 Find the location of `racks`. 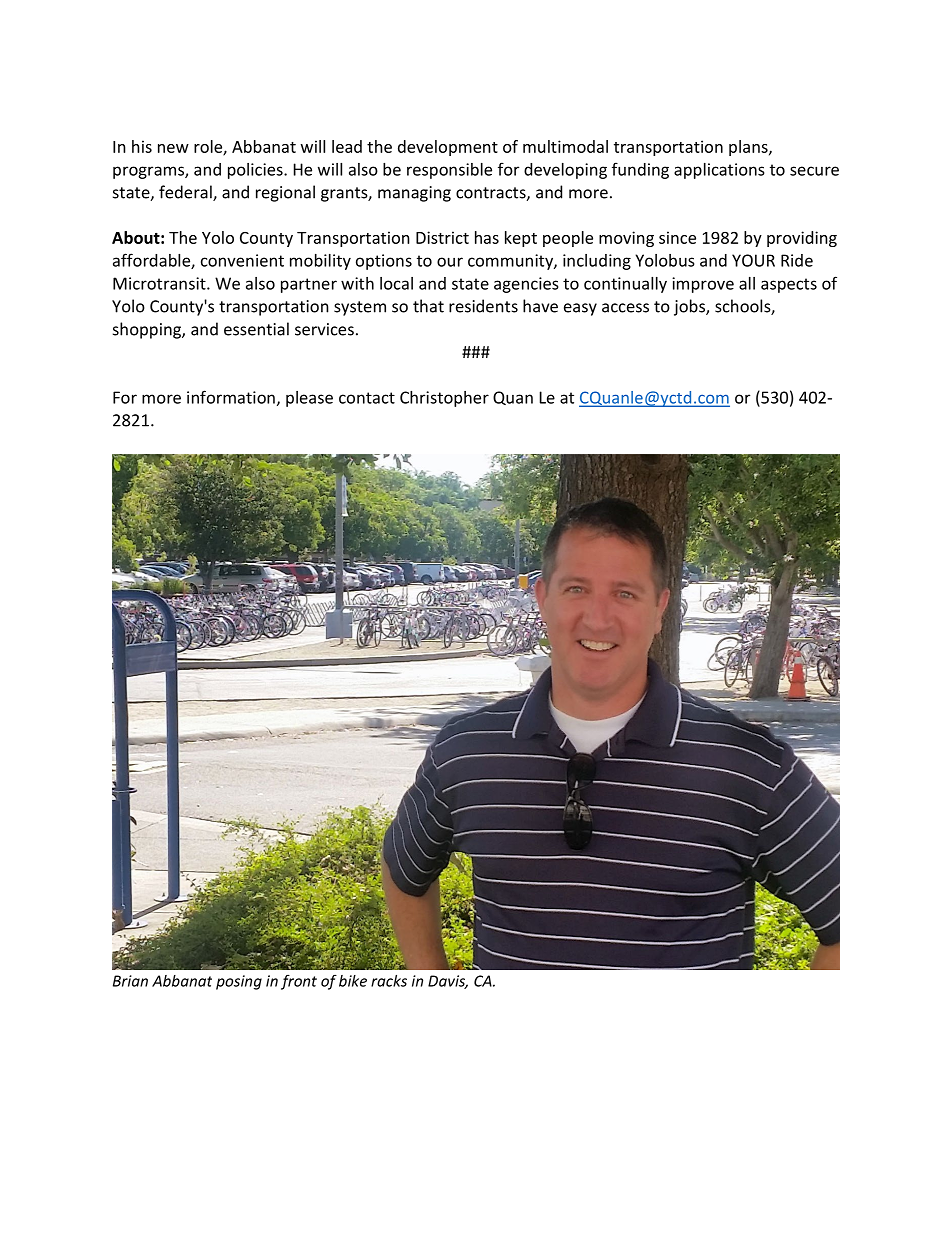

racks is located at coordinates (389, 981).
